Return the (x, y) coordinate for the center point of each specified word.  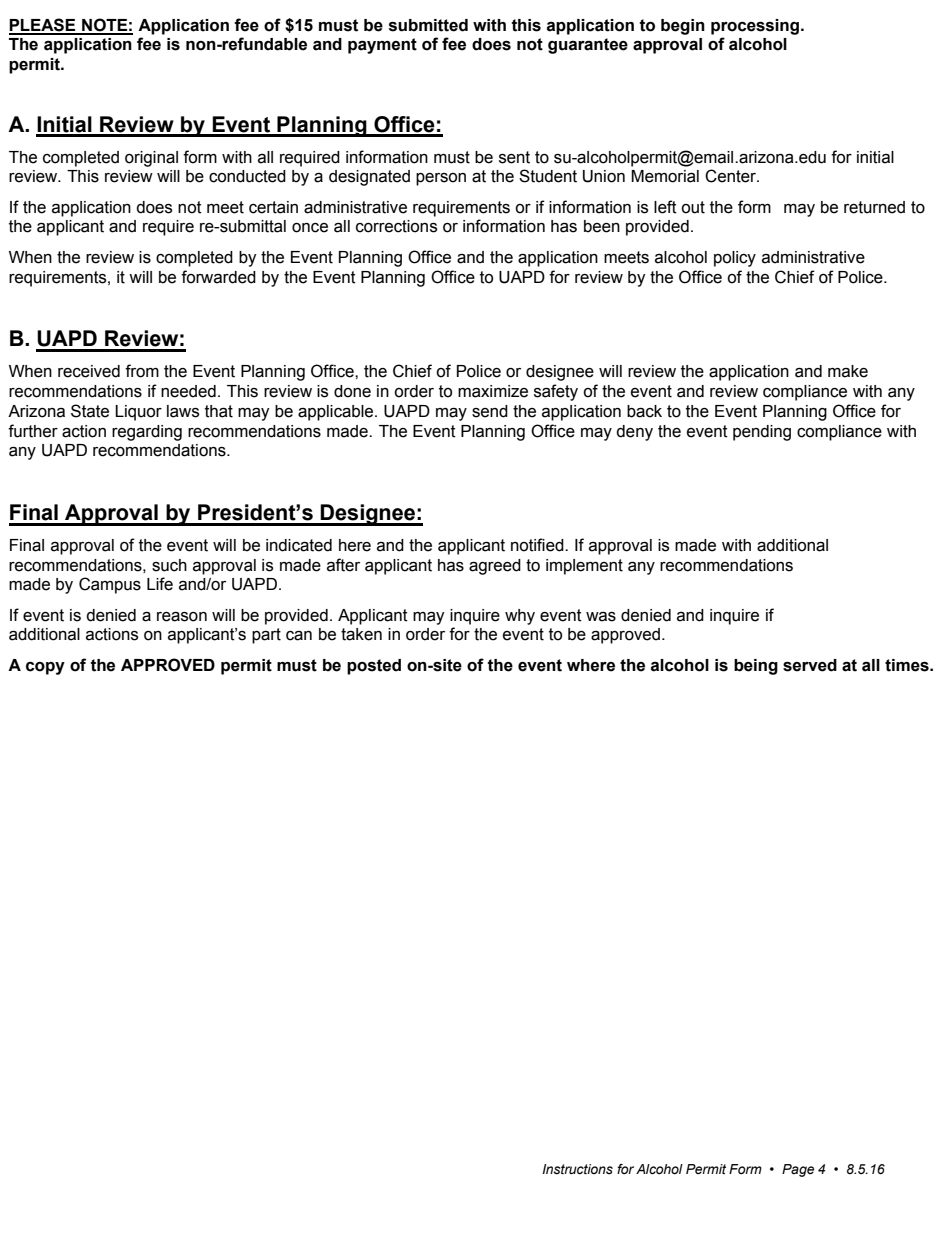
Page (798, 1170)
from (142, 371)
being (756, 667)
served (810, 665)
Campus (110, 585)
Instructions (577, 1169)
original (151, 159)
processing (756, 27)
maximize (493, 391)
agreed (495, 567)
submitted (428, 25)
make (848, 371)
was (601, 617)
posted (374, 667)
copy (45, 668)
